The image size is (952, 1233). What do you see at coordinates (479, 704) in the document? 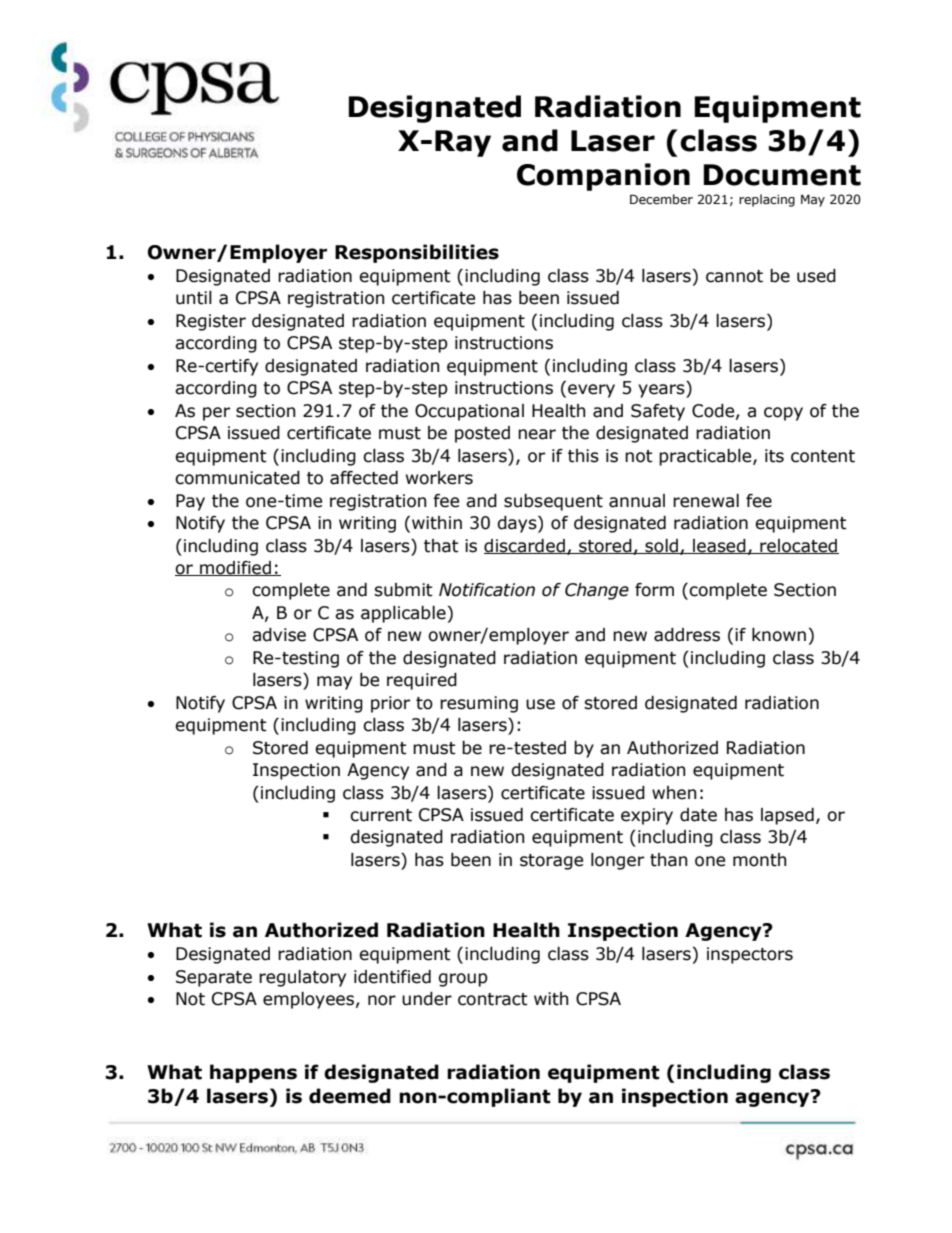
I see `resuming` at bounding box center [479, 704].
